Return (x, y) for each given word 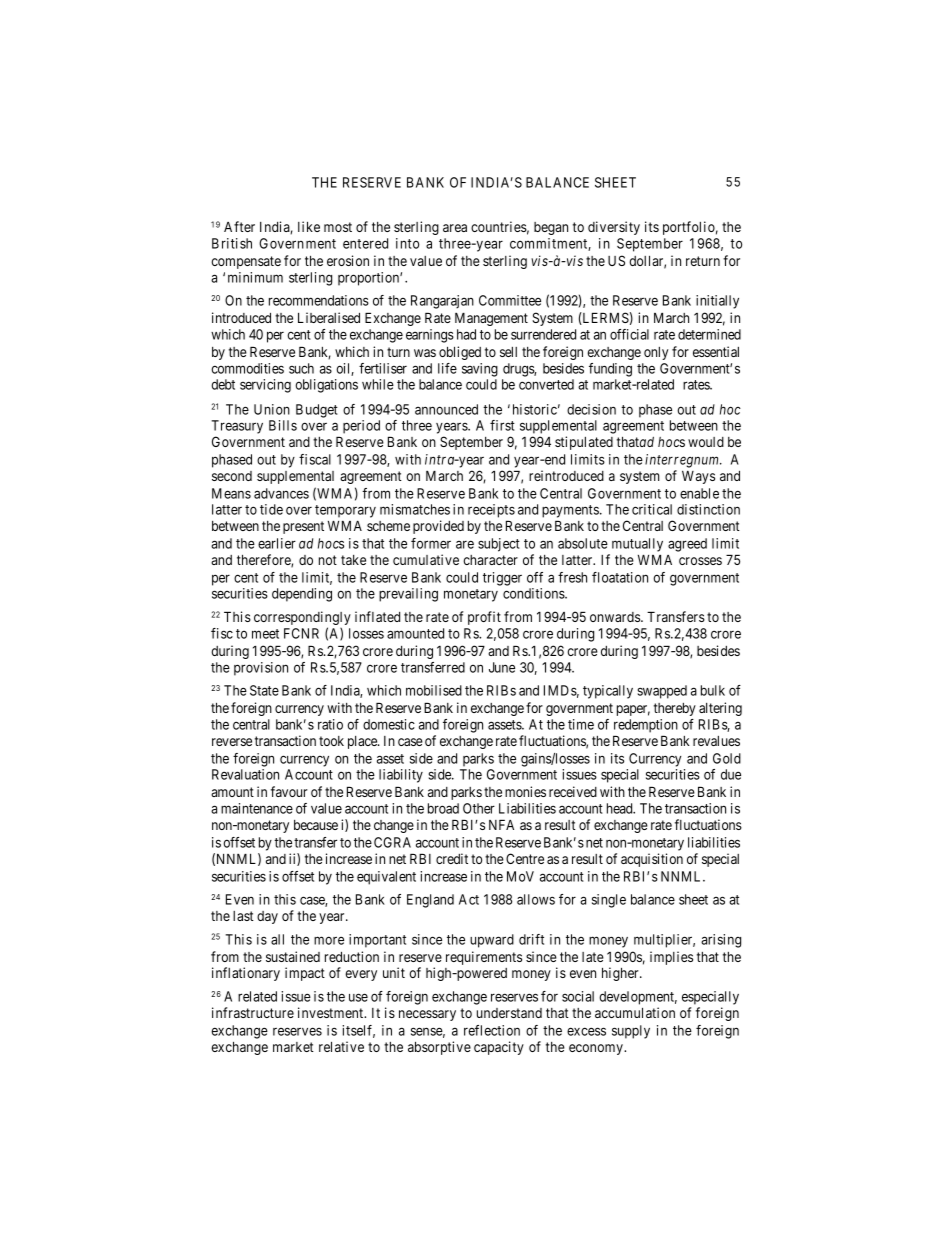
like (309, 226)
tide (271, 509)
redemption (646, 726)
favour (289, 791)
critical (652, 509)
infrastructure (253, 1012)
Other (479, 808)
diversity (614, 228)
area (455, 228)
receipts (491, 511)
